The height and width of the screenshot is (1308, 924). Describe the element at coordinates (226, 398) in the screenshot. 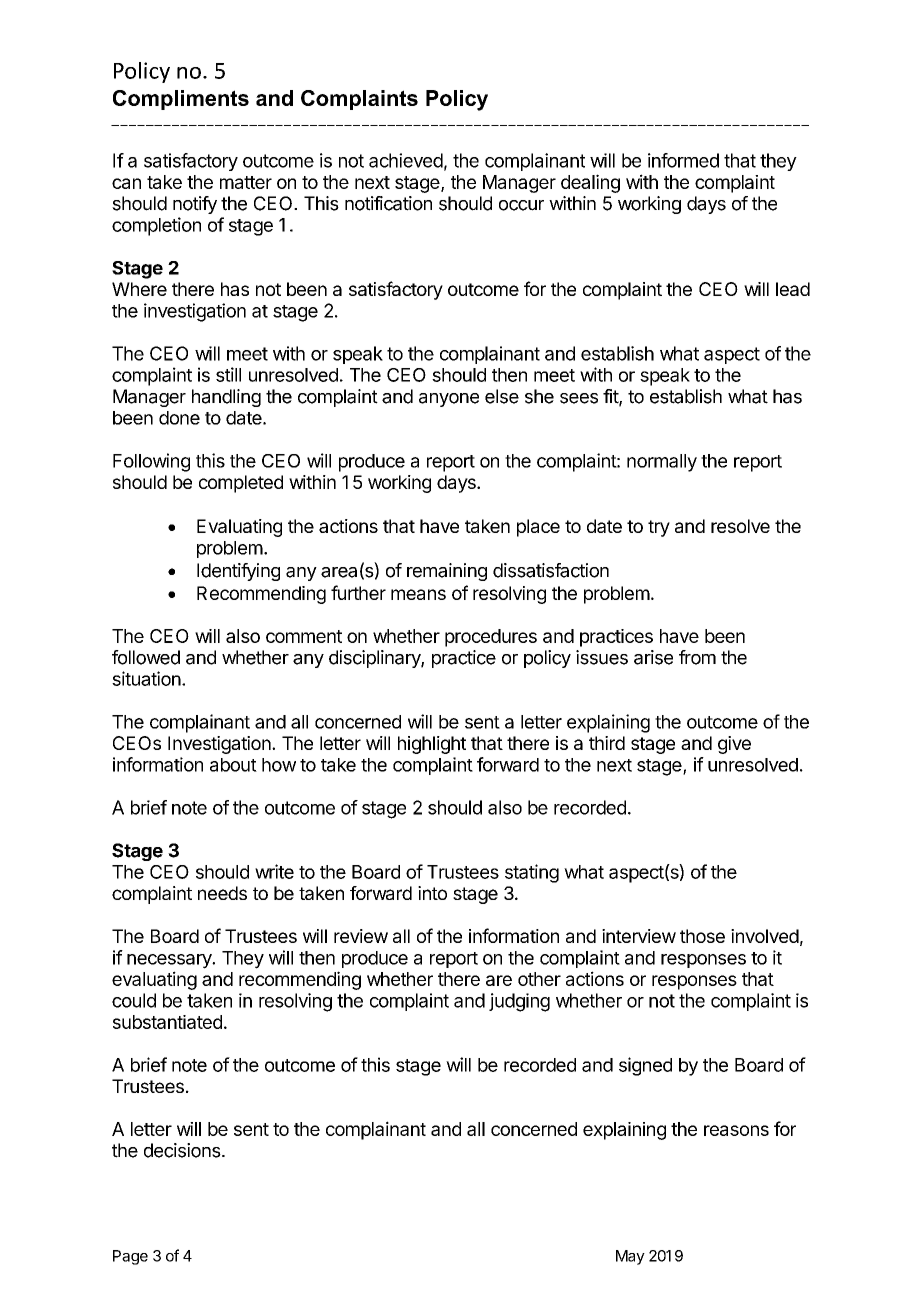

I see `handling` at that location.
